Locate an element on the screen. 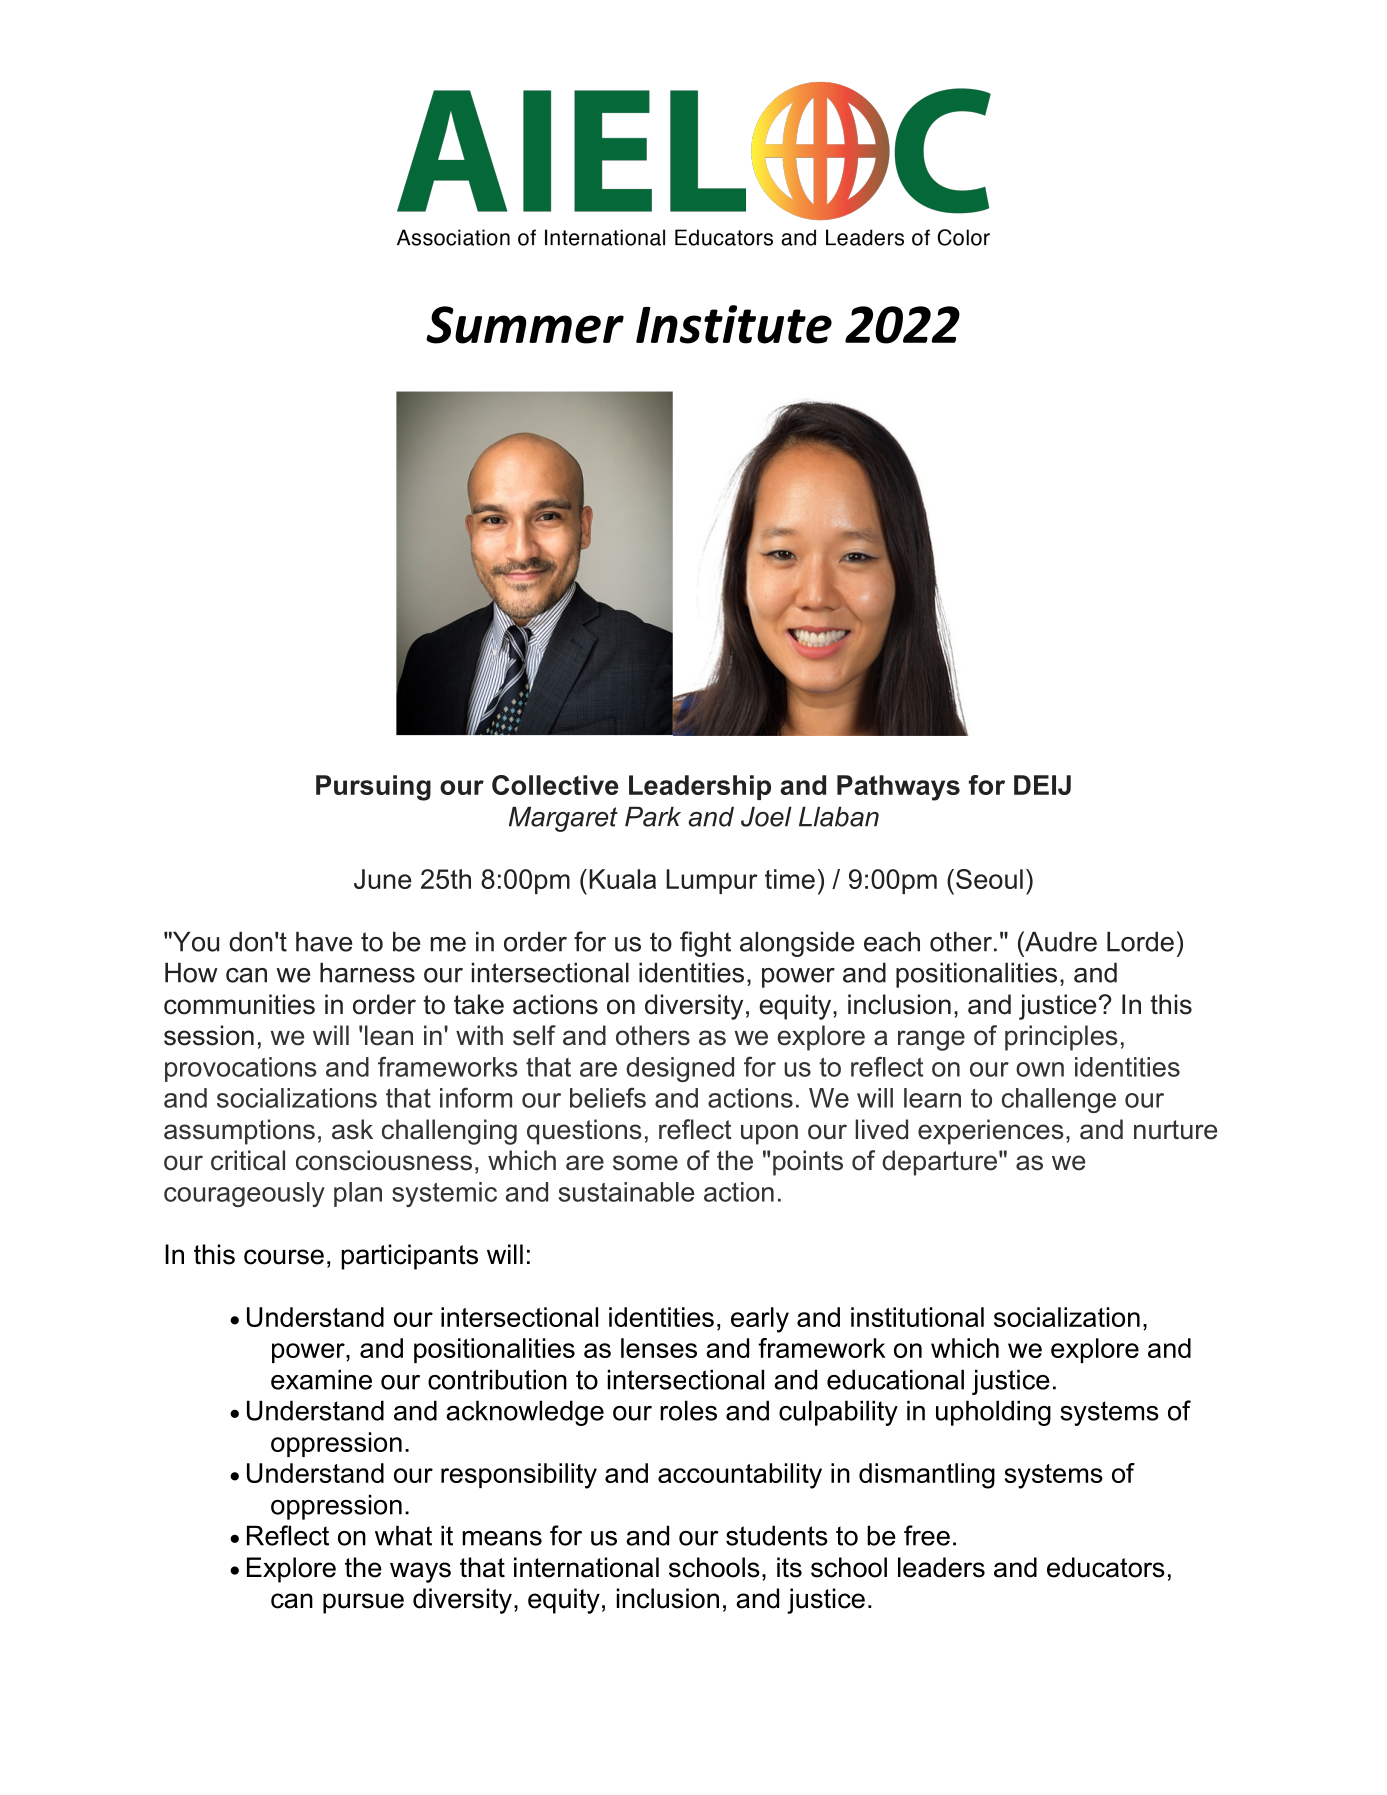 The image size is (1387, 1795). critical is located at coordinates (248, 1160).
